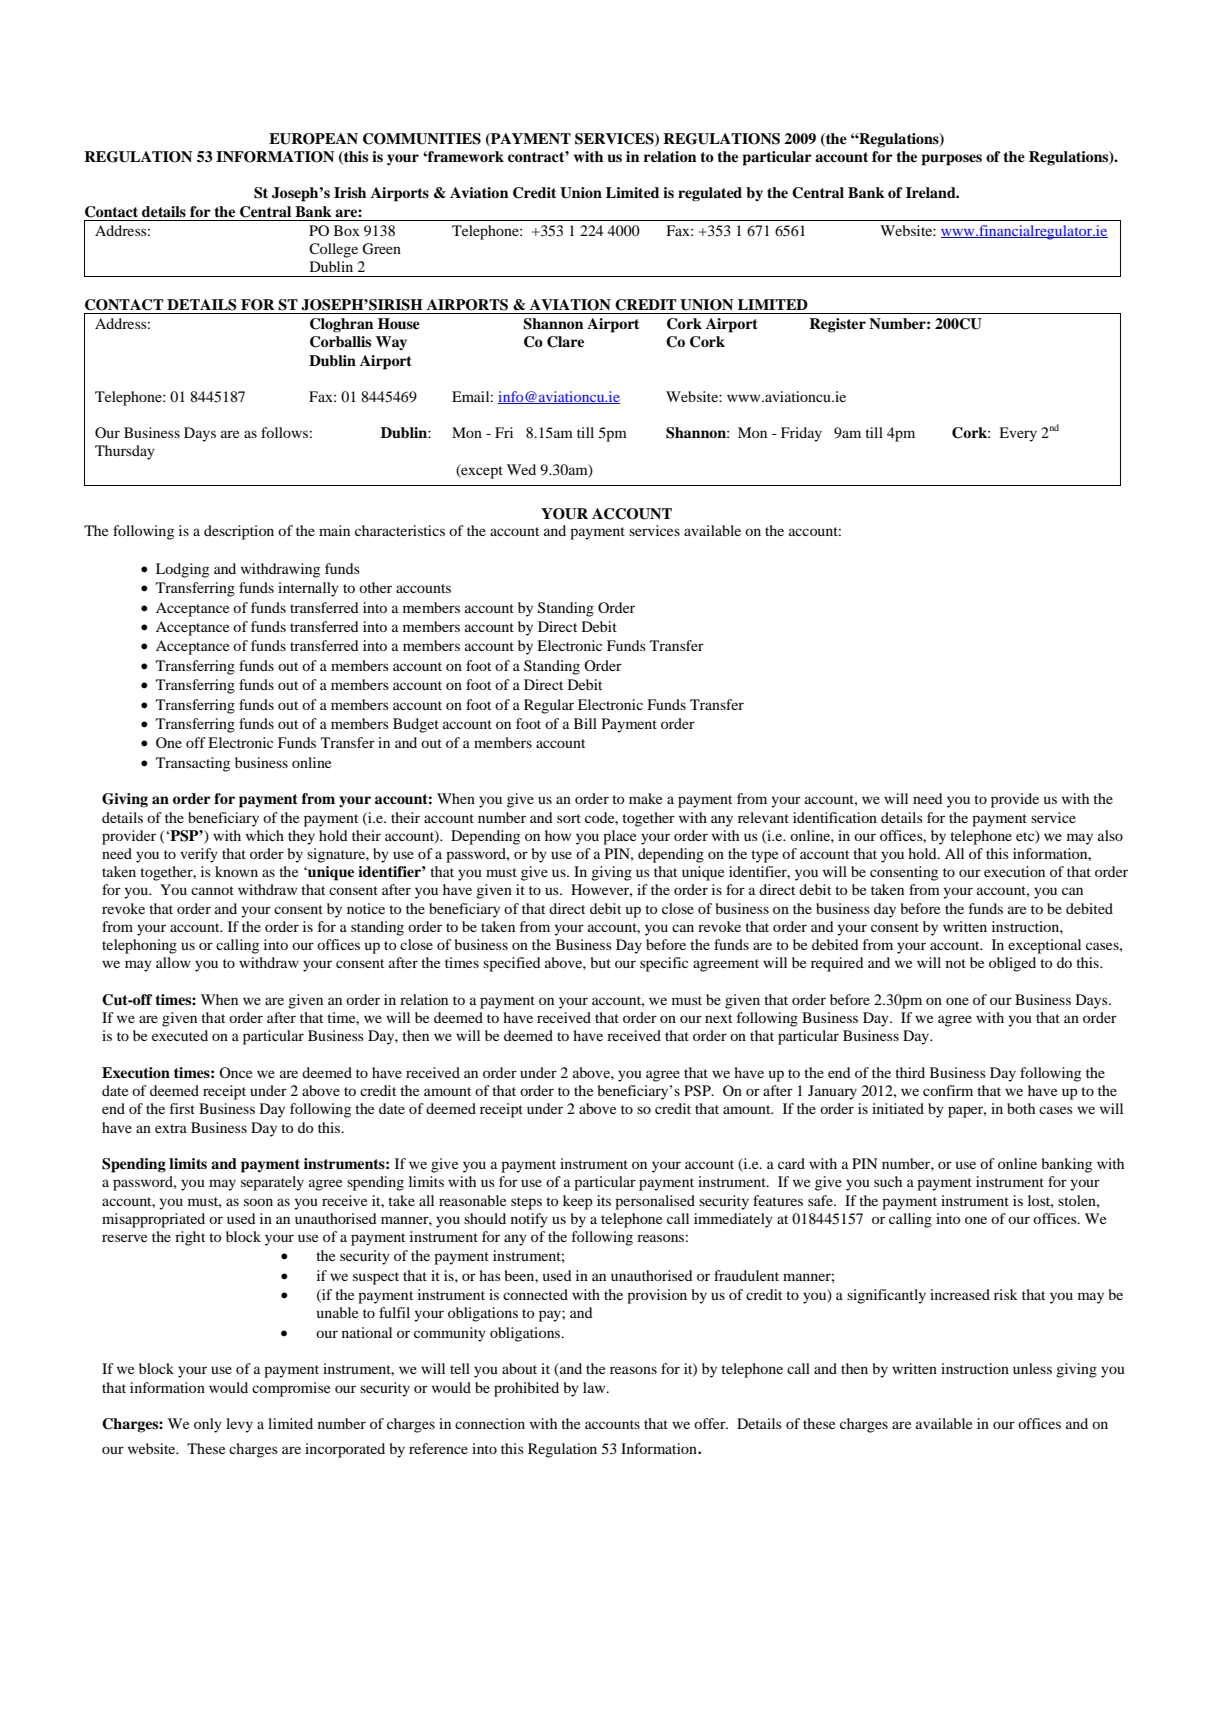 This screenshot has width=1214, height=1717. Describe the element at coordinates (235, 1072) in the screenshot. I see `Once` at that location.
